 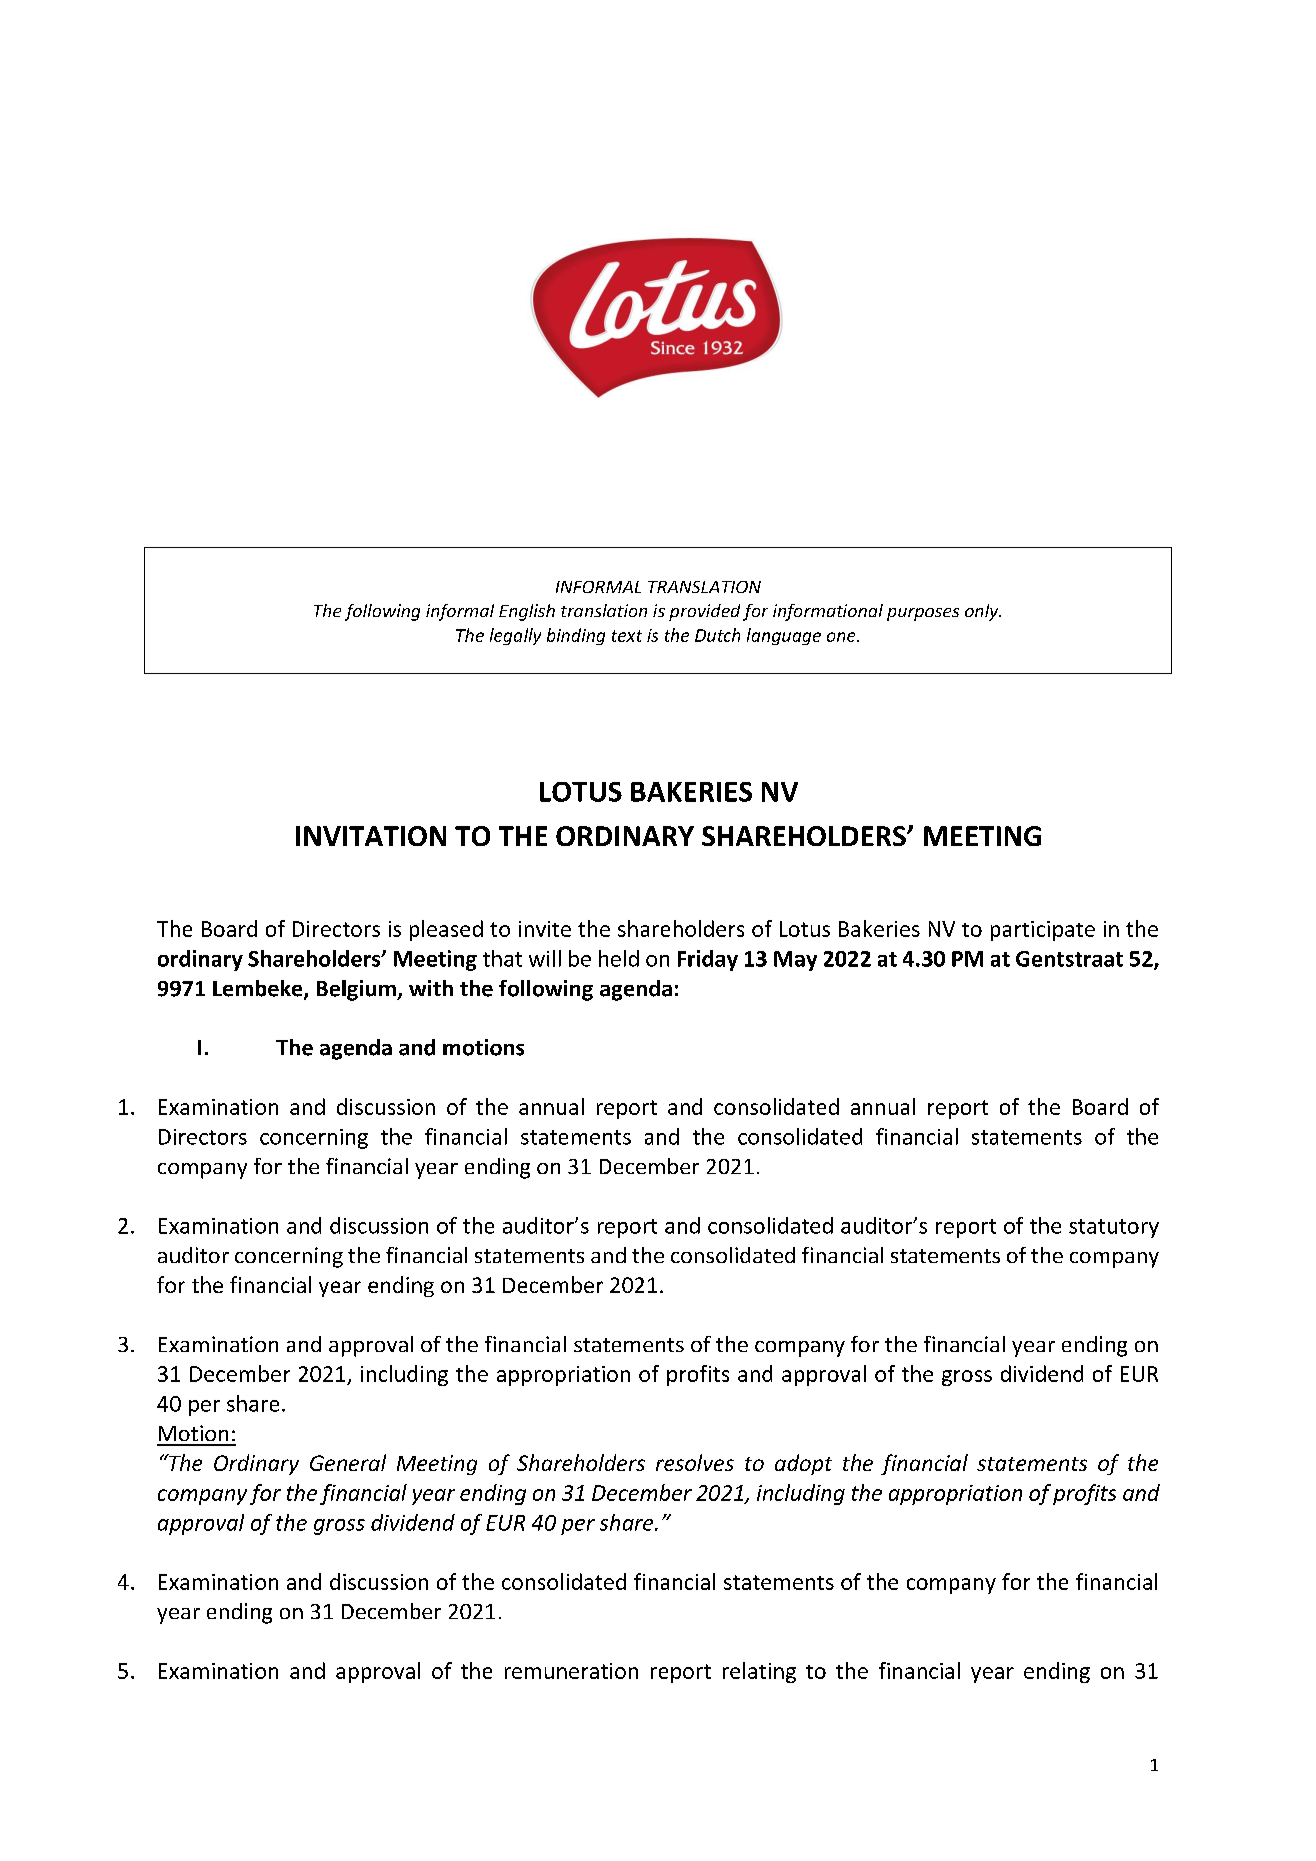 I want to click on only, so click(x=983, y=612).
